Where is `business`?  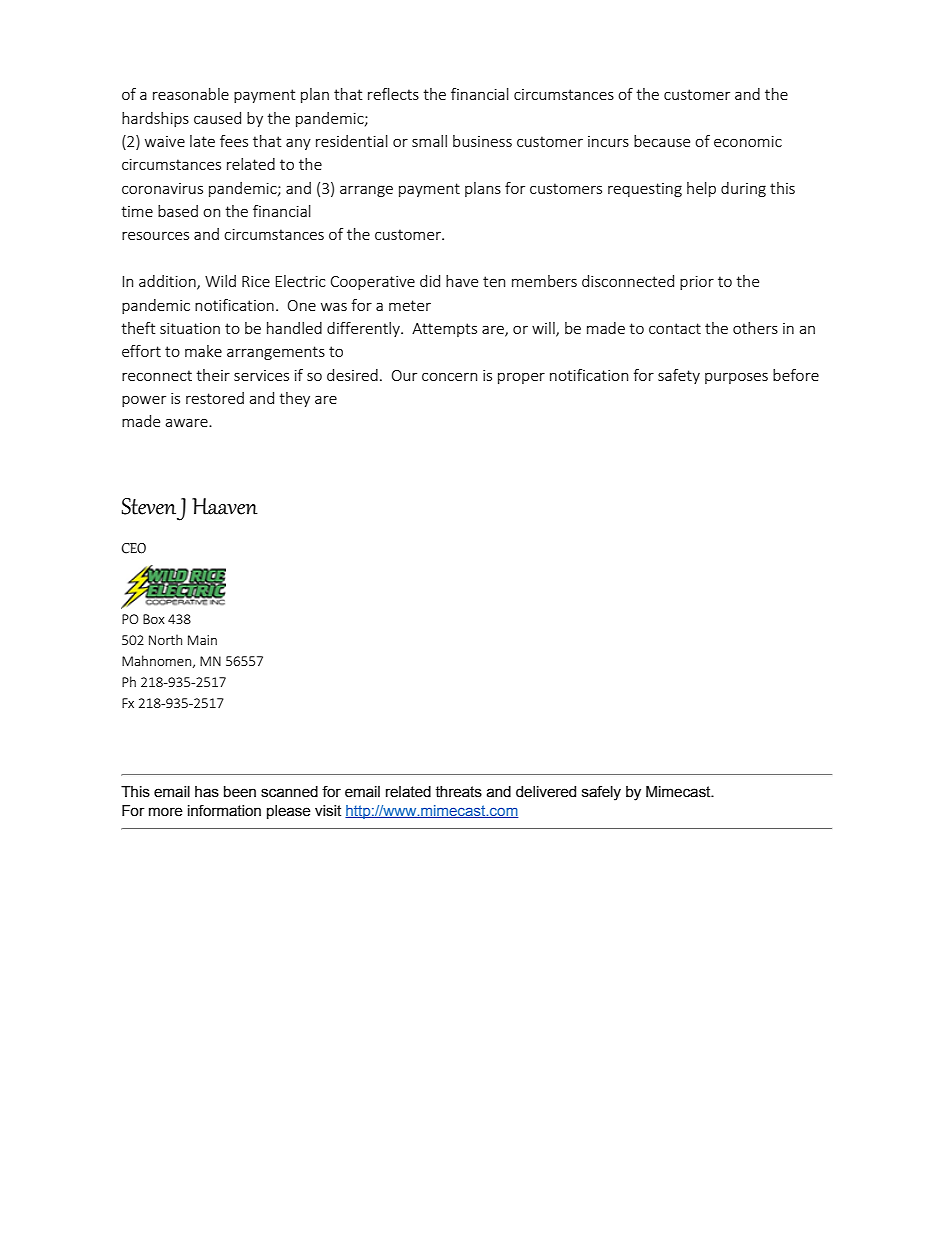 business is located at coordinates (482, 141).
